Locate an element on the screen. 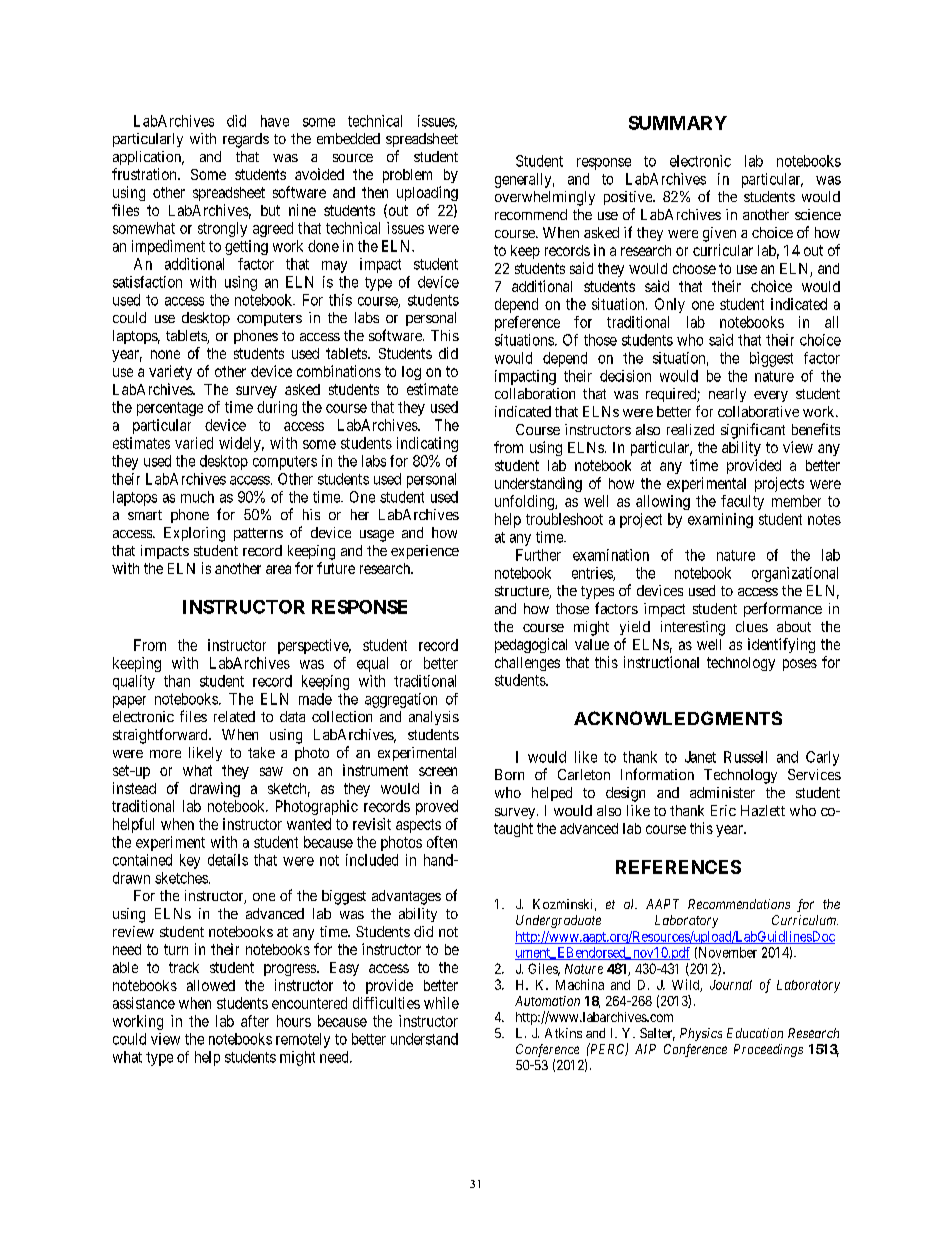 This screenshot has width=952, height=1233. Eric is located at coordinates (723, 810).
